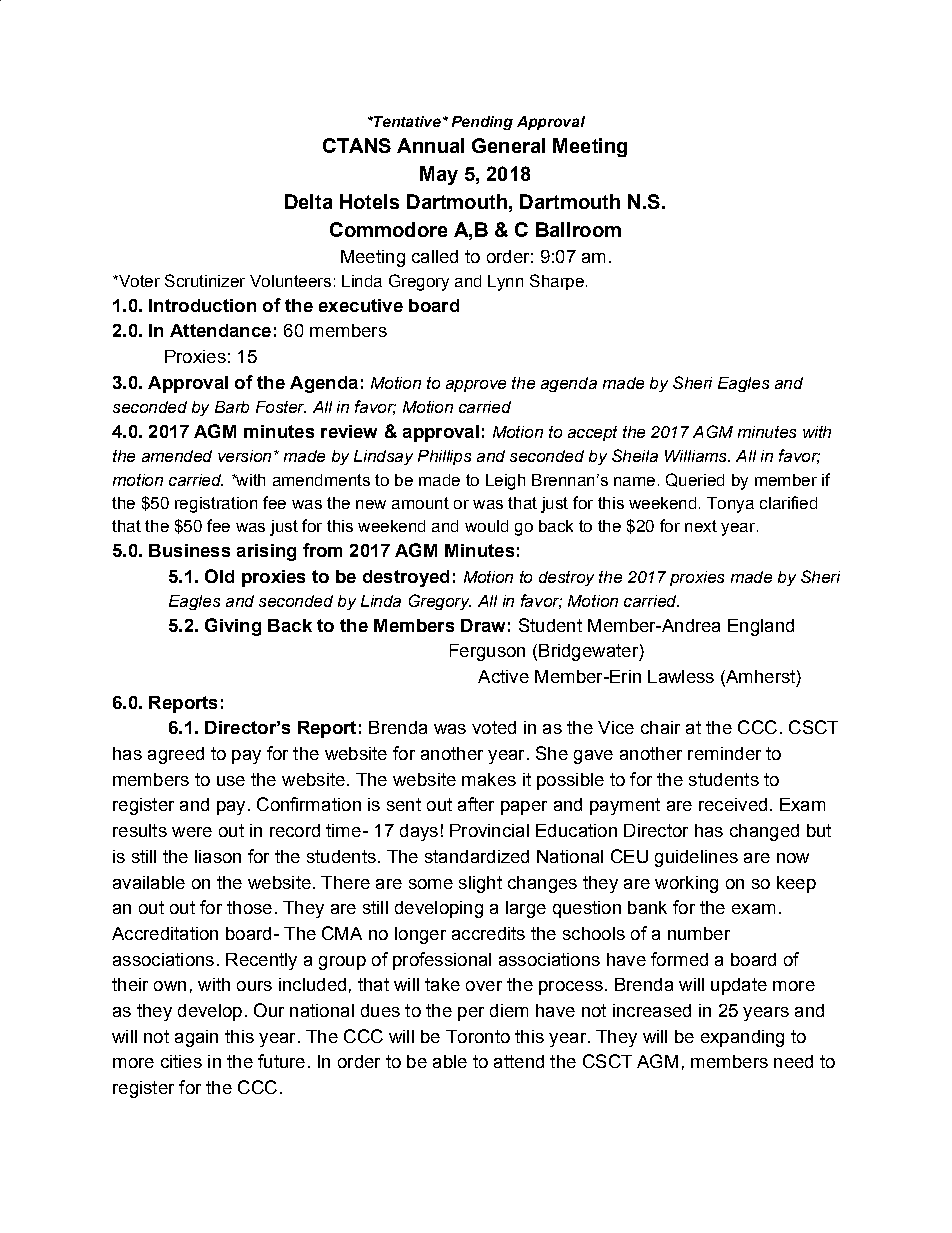 The height and width of the image is (1233, 952). What do you see at coordinates (578, 229) in the image?
I see `Ballroom` at bounding box center [578, 229].
